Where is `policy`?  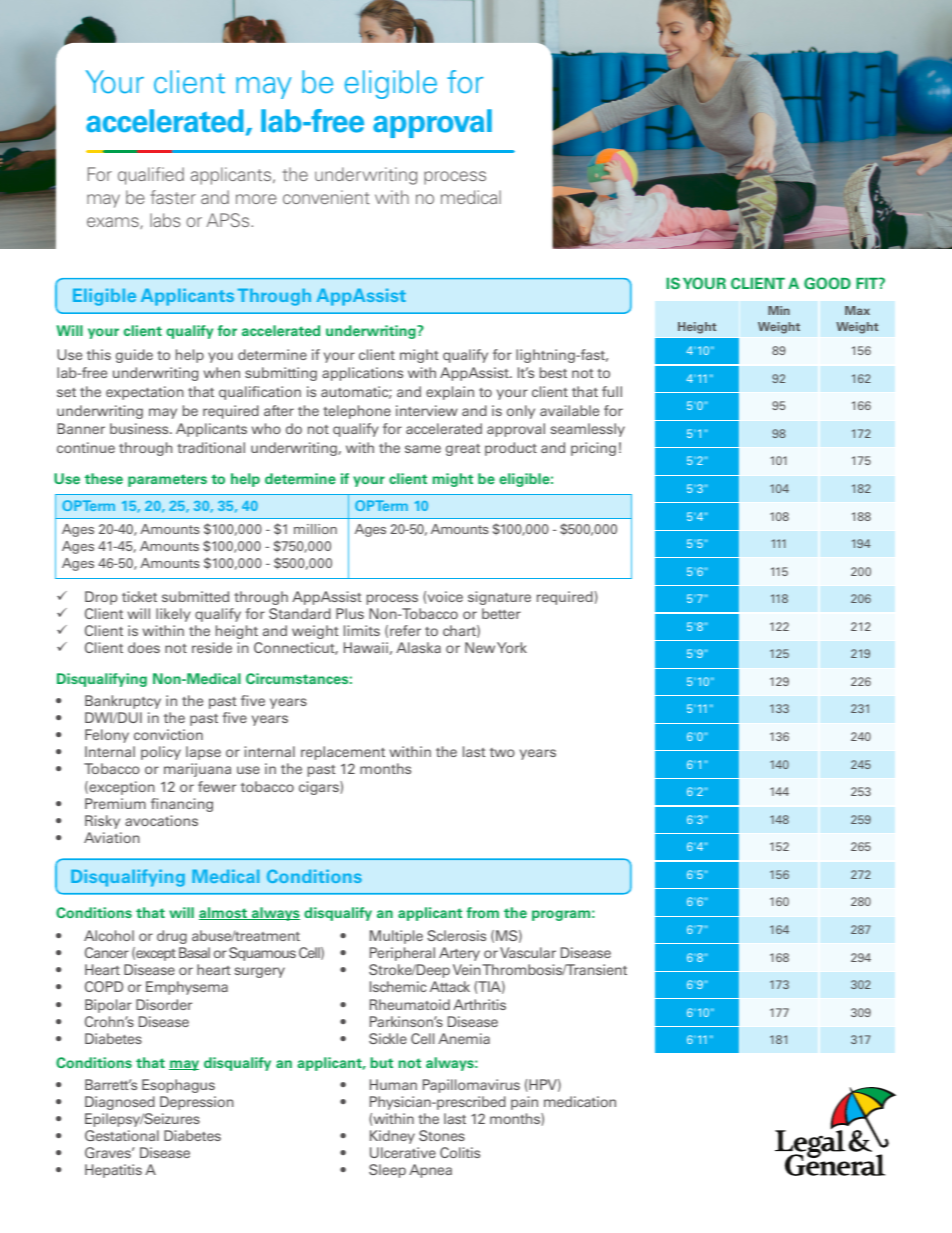 policy is located at coordinates (161, 753).
